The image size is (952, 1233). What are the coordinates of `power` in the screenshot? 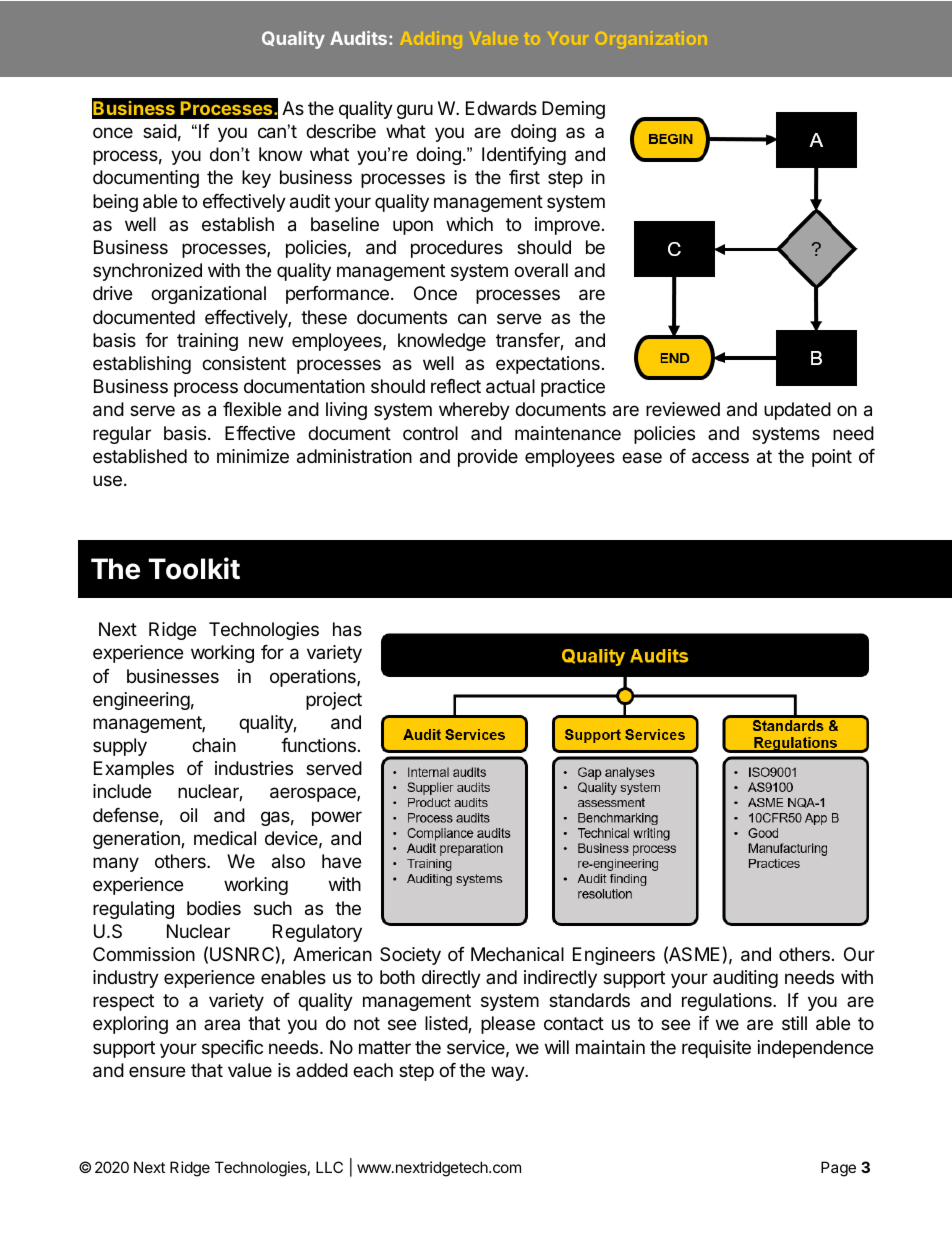 It's located at (337, 818).
